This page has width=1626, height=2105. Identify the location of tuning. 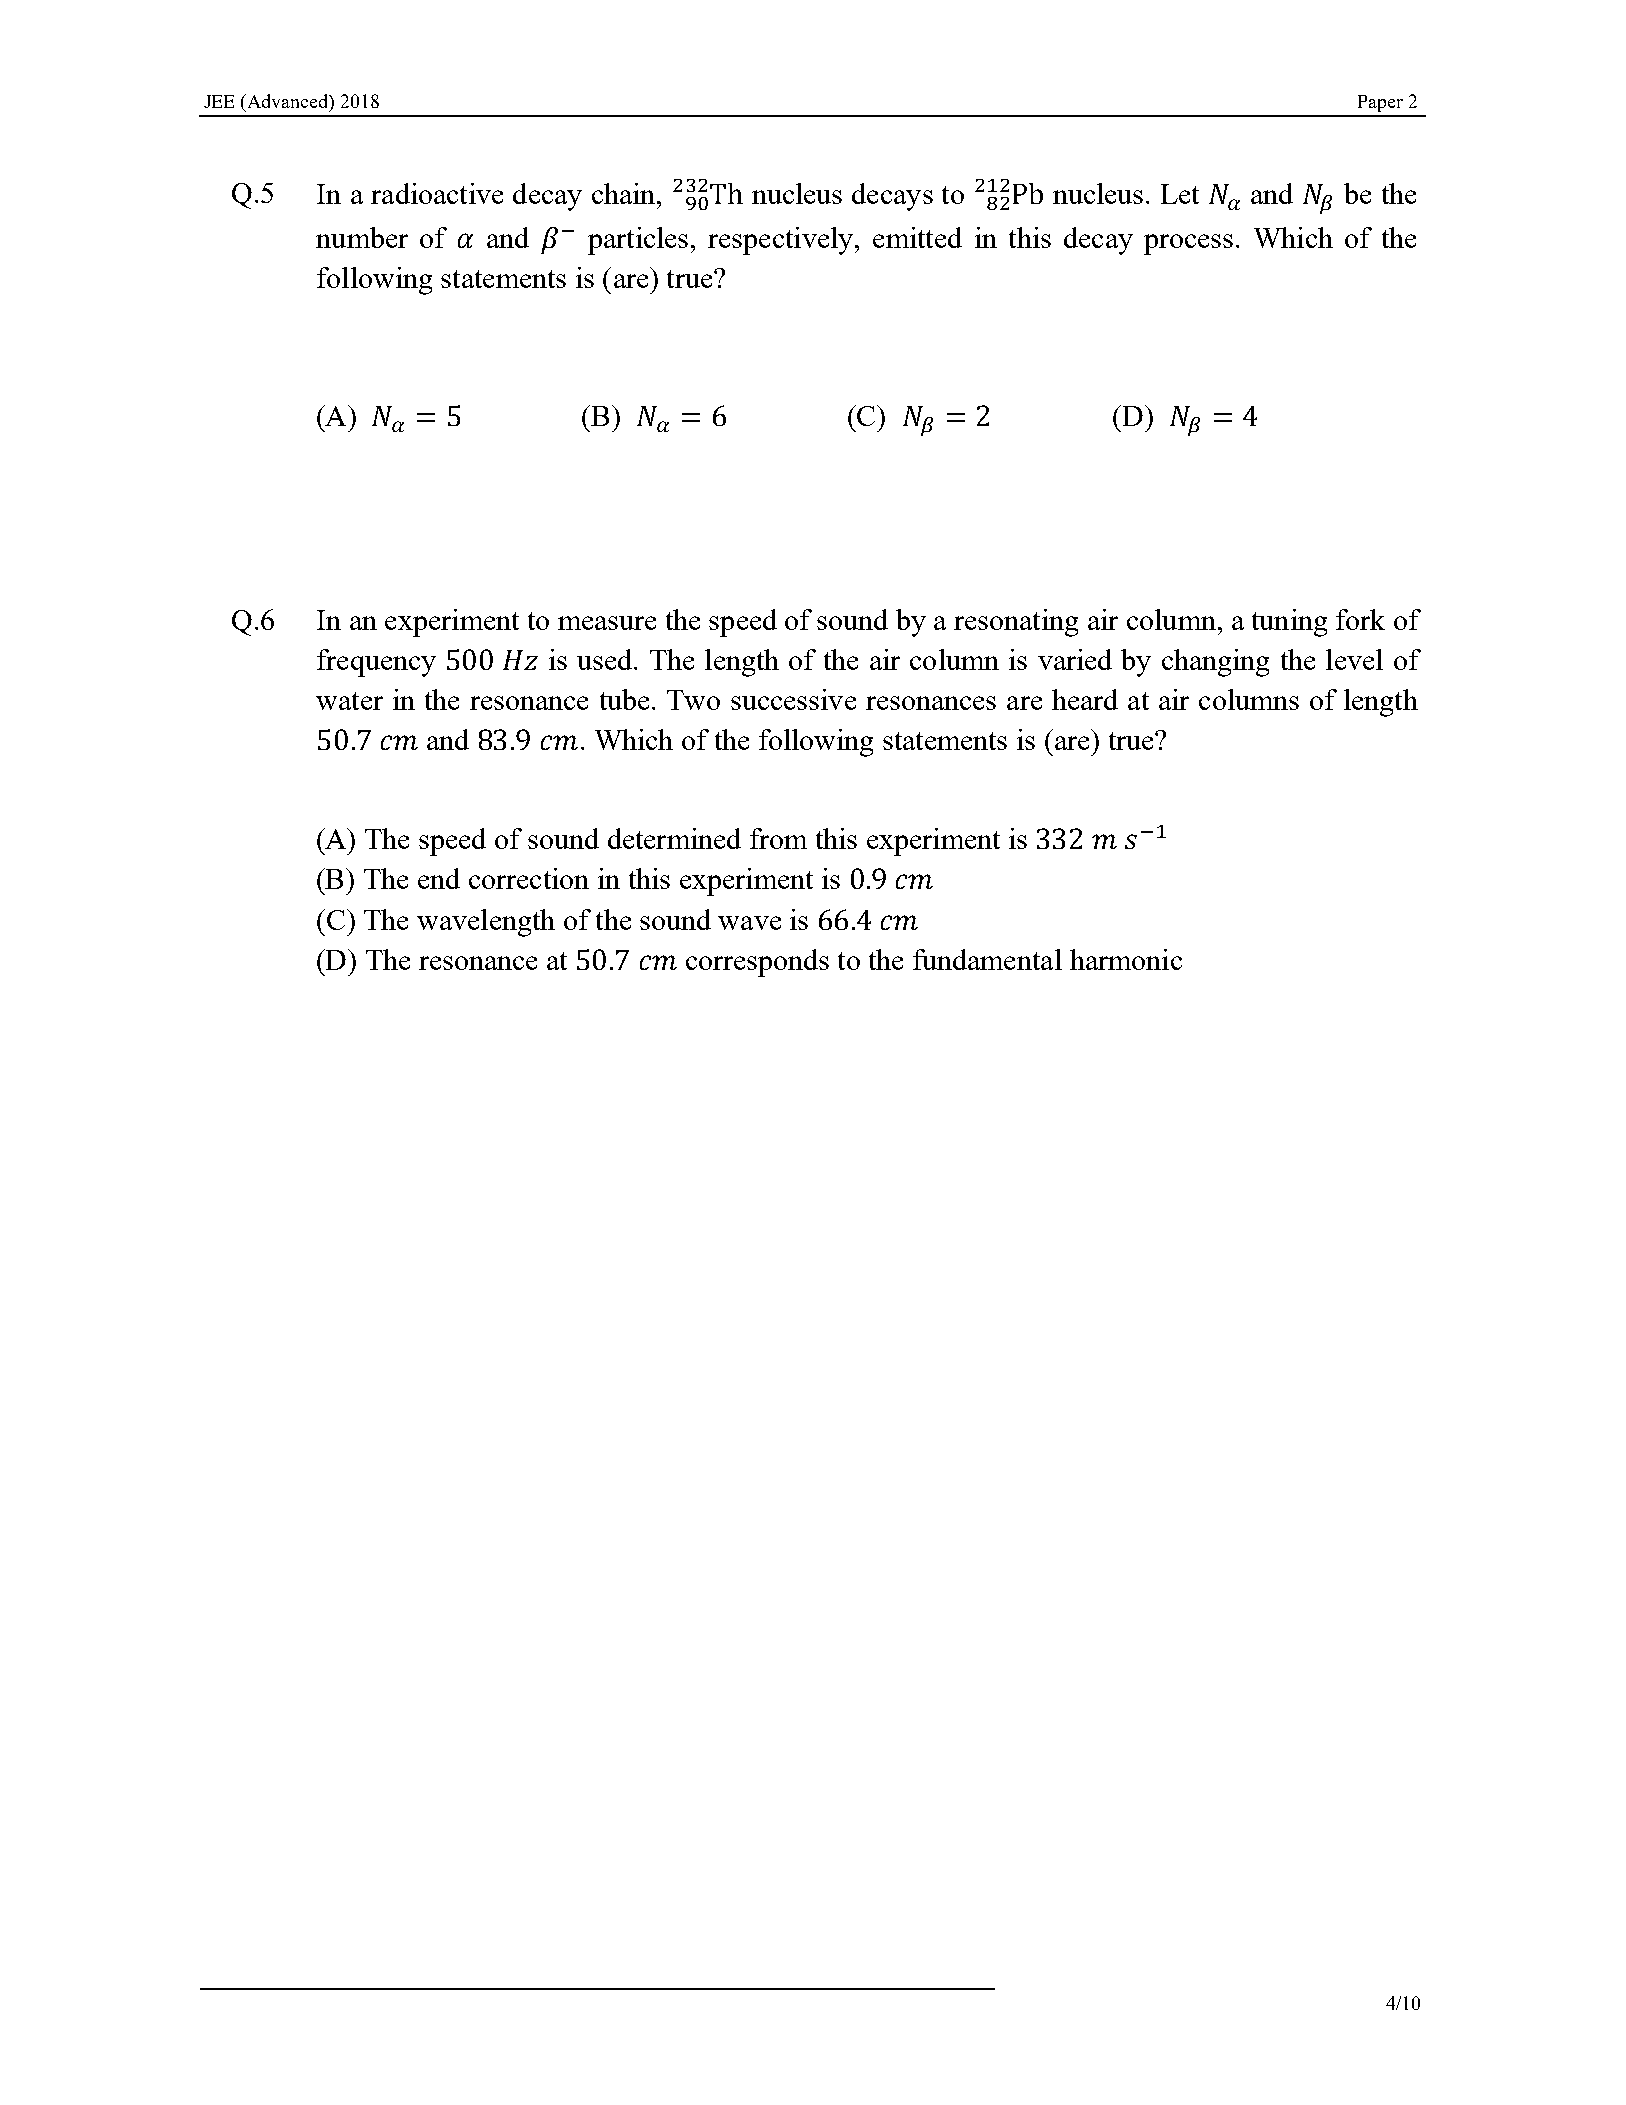
(1289, 623).
